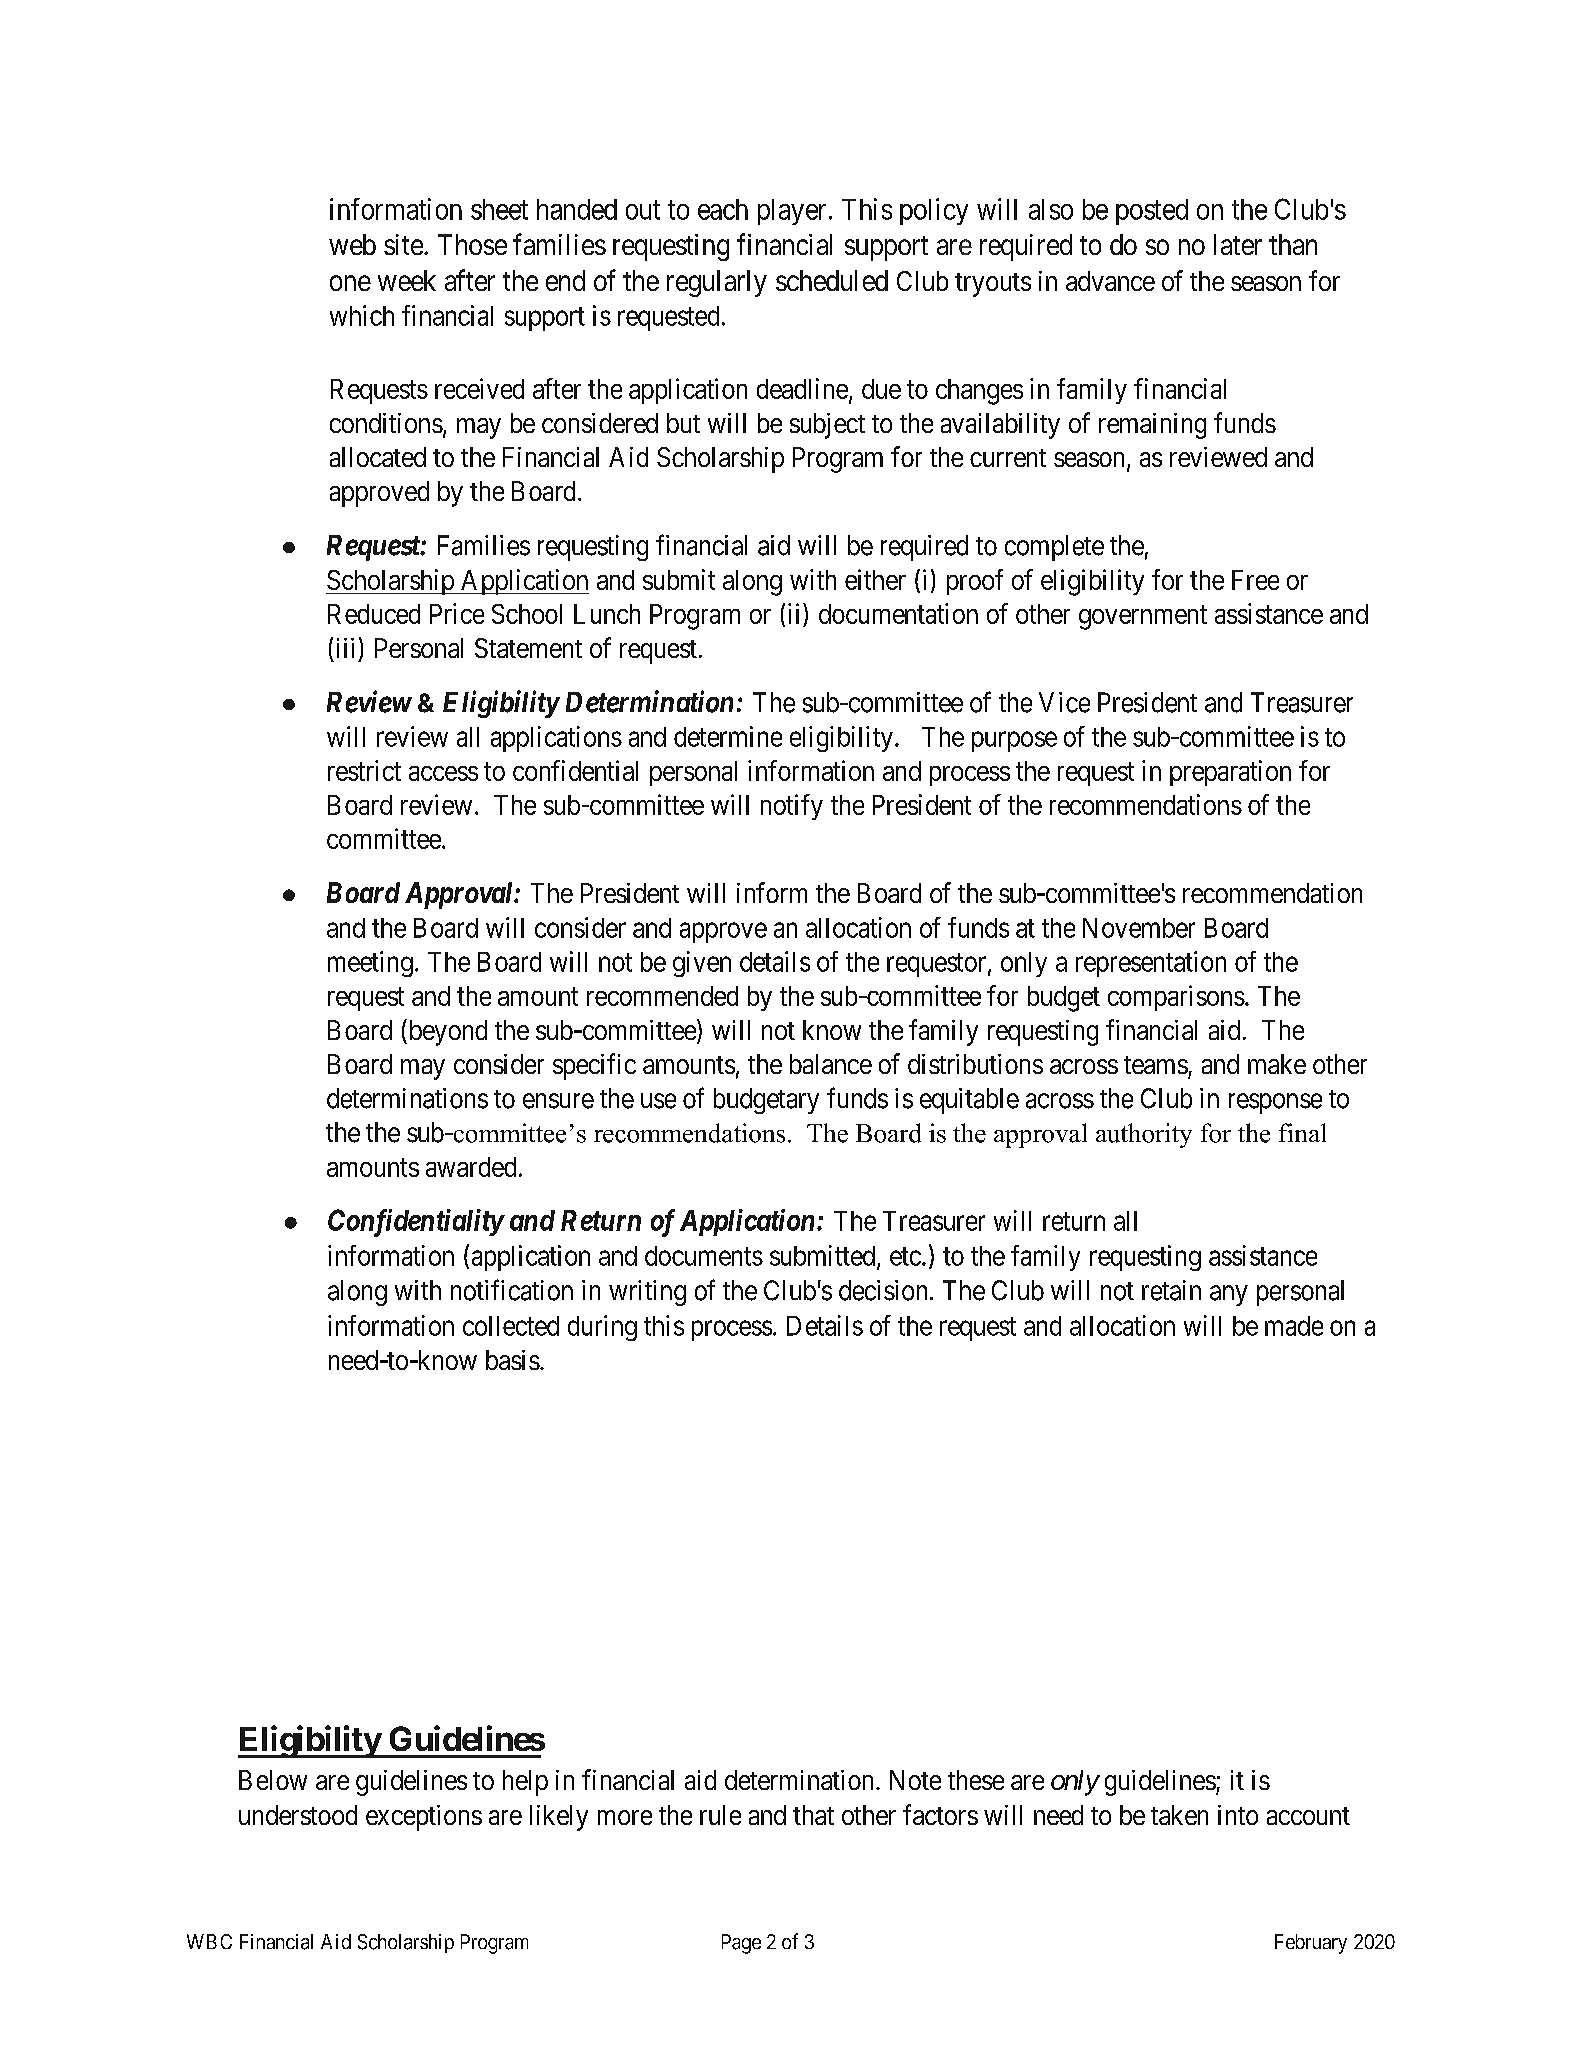 The height and width of the document is (2045, 1580). I want to click on taken, so click(1179, 1815).
